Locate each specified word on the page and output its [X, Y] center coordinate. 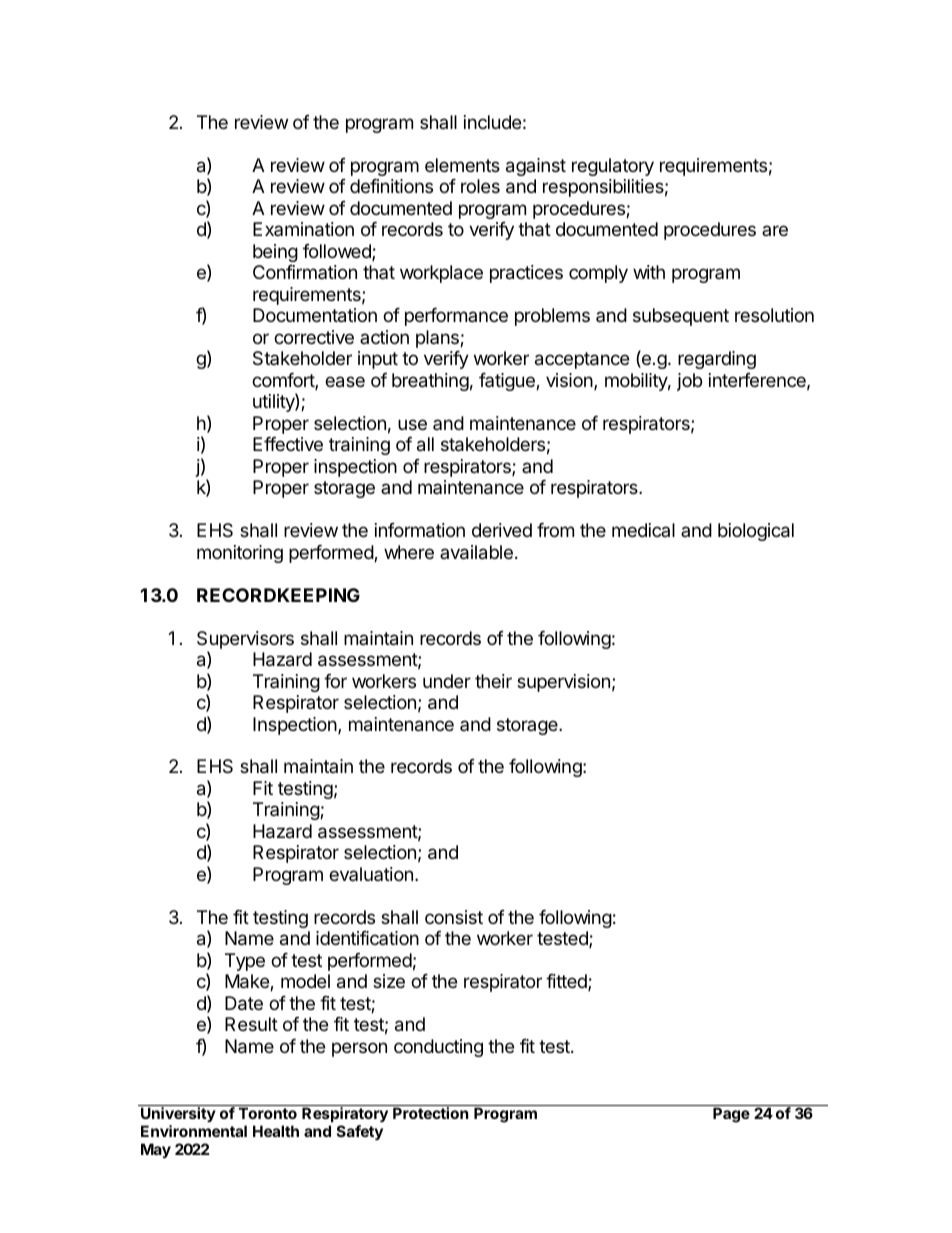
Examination [303, 229]
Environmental [194, 1131]
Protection [430, 1113]
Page [731, 1115]
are [775, 230]
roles [480, 186]
